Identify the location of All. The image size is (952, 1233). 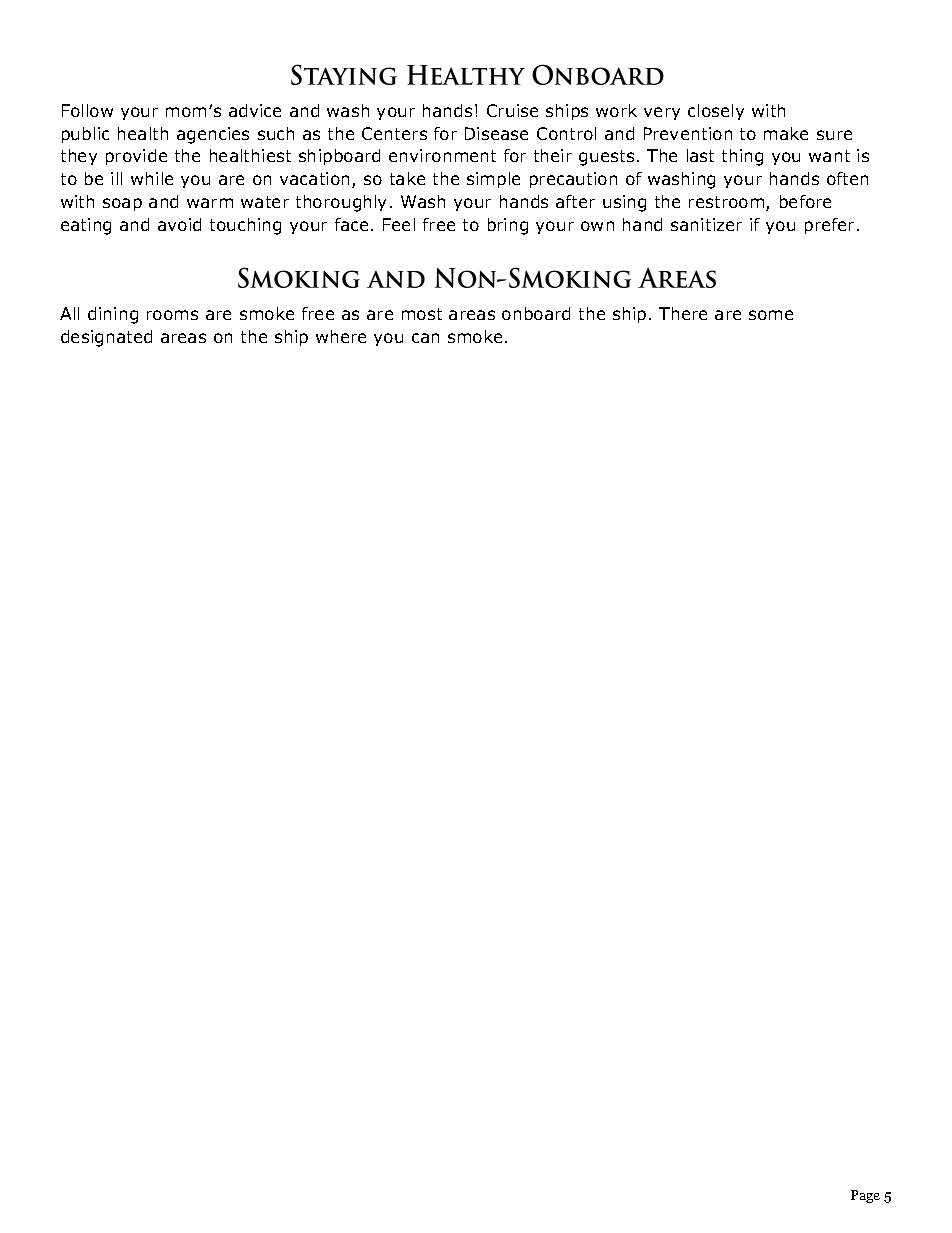
(69, 313).
